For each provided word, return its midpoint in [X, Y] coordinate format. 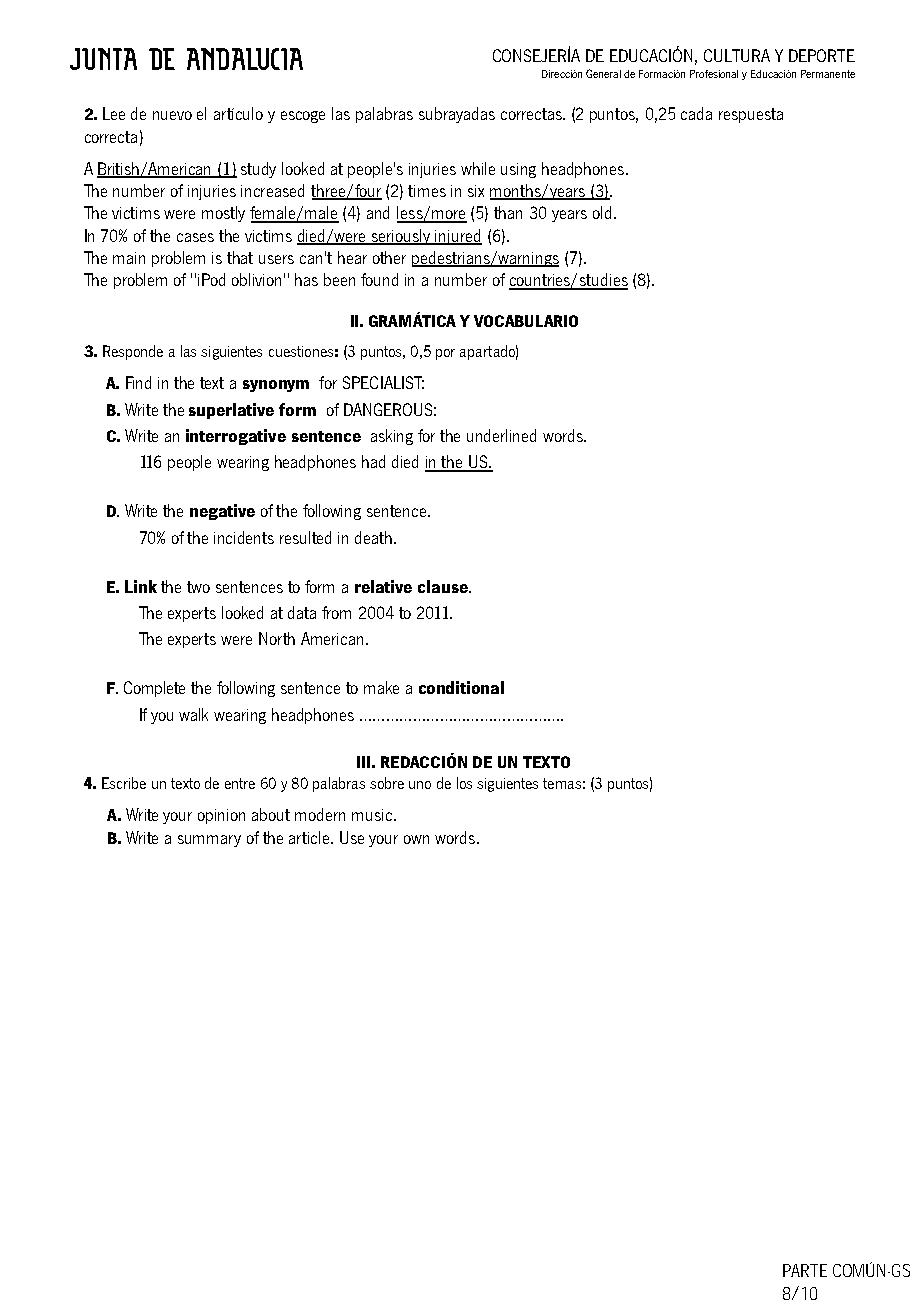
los [464, 783]
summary [209, 841]
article [310, 837]
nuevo [172, 115]
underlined [501, 435]
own [416, 839]
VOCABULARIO [526, 321]
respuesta [751, 115]
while [478, 168]
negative [222, 512]
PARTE [805, 1270]
